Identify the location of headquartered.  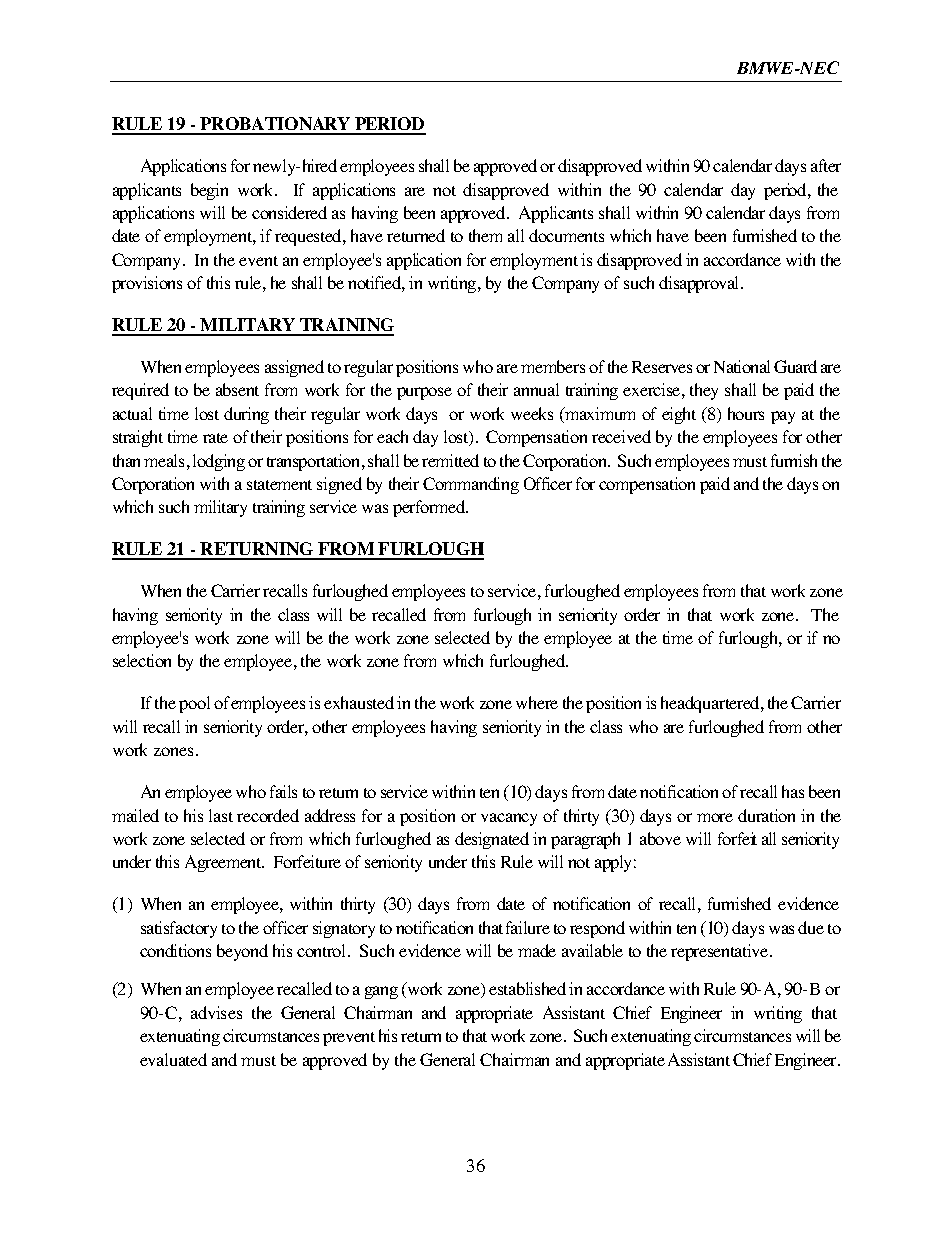
(711, 704).
